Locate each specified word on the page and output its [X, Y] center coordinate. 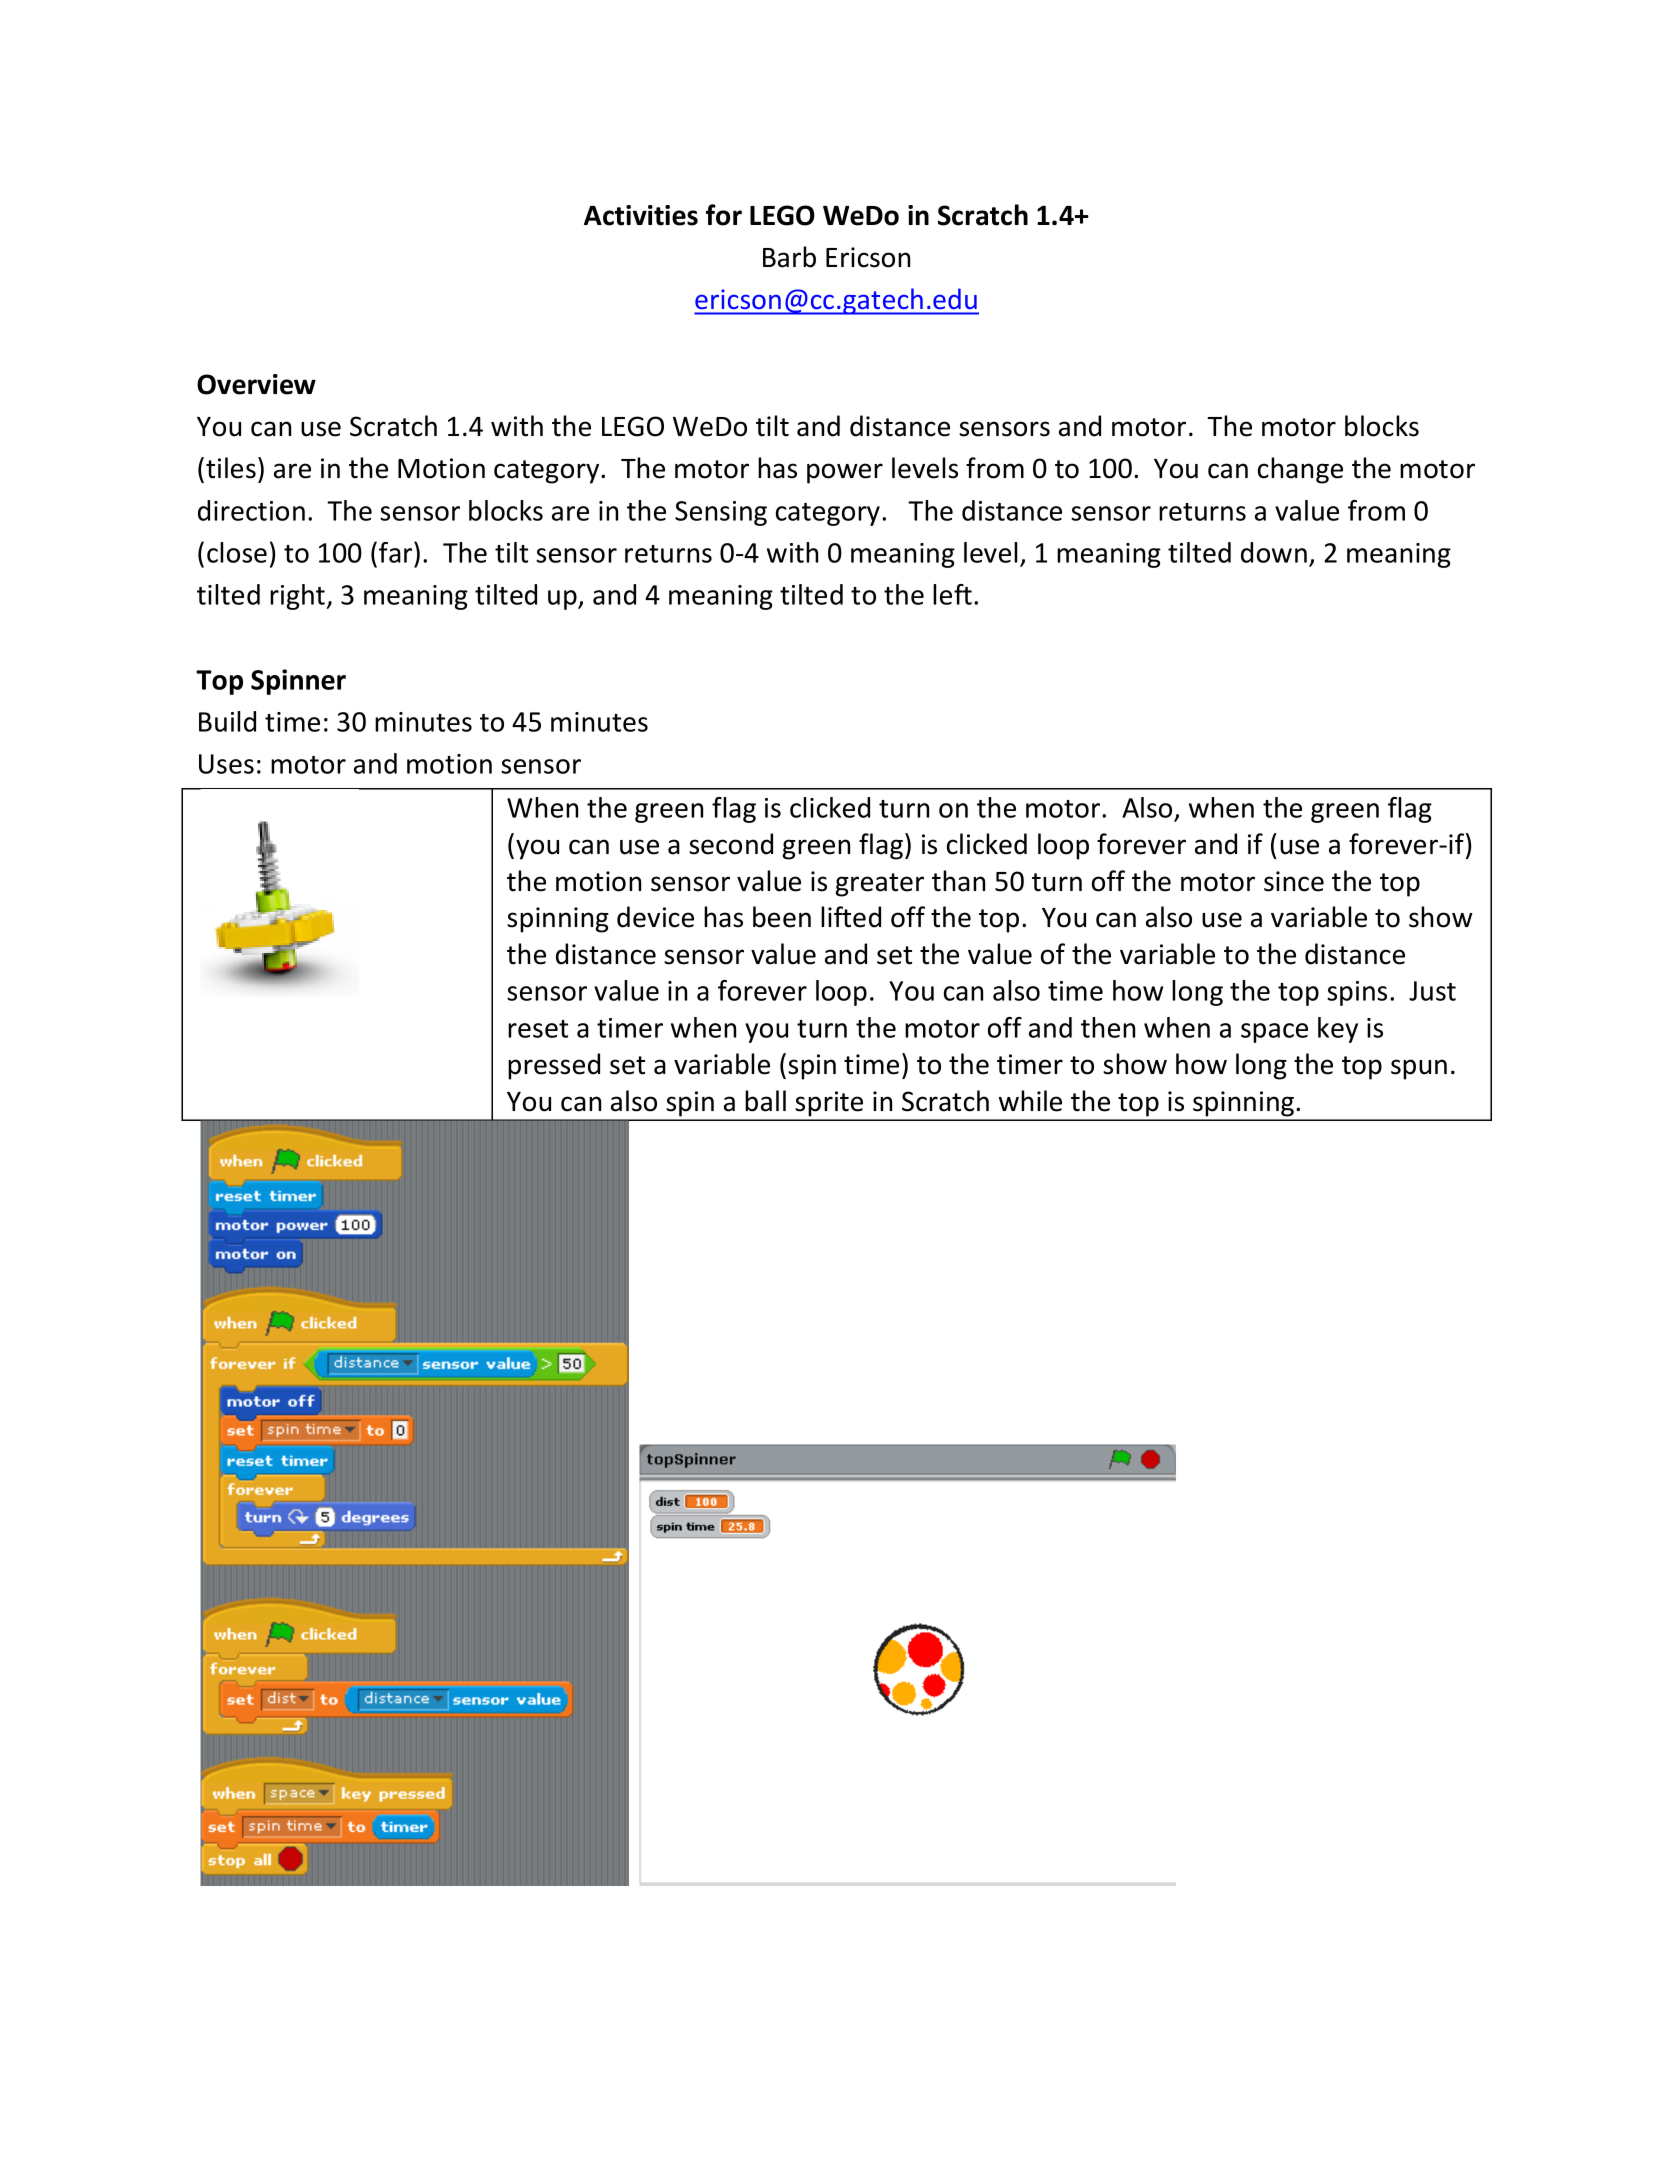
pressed [554, 1066]
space [1274, 1033]
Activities [641, 215]
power [845, 473]
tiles [231, 468]
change [1300, 470]
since [1294, 881]
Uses [226, 764]
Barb [789, 257]
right [299, 597]
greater [880, 885]
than [958, 881]
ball [765, 1101]
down [1274, 552]
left [952, 594]
